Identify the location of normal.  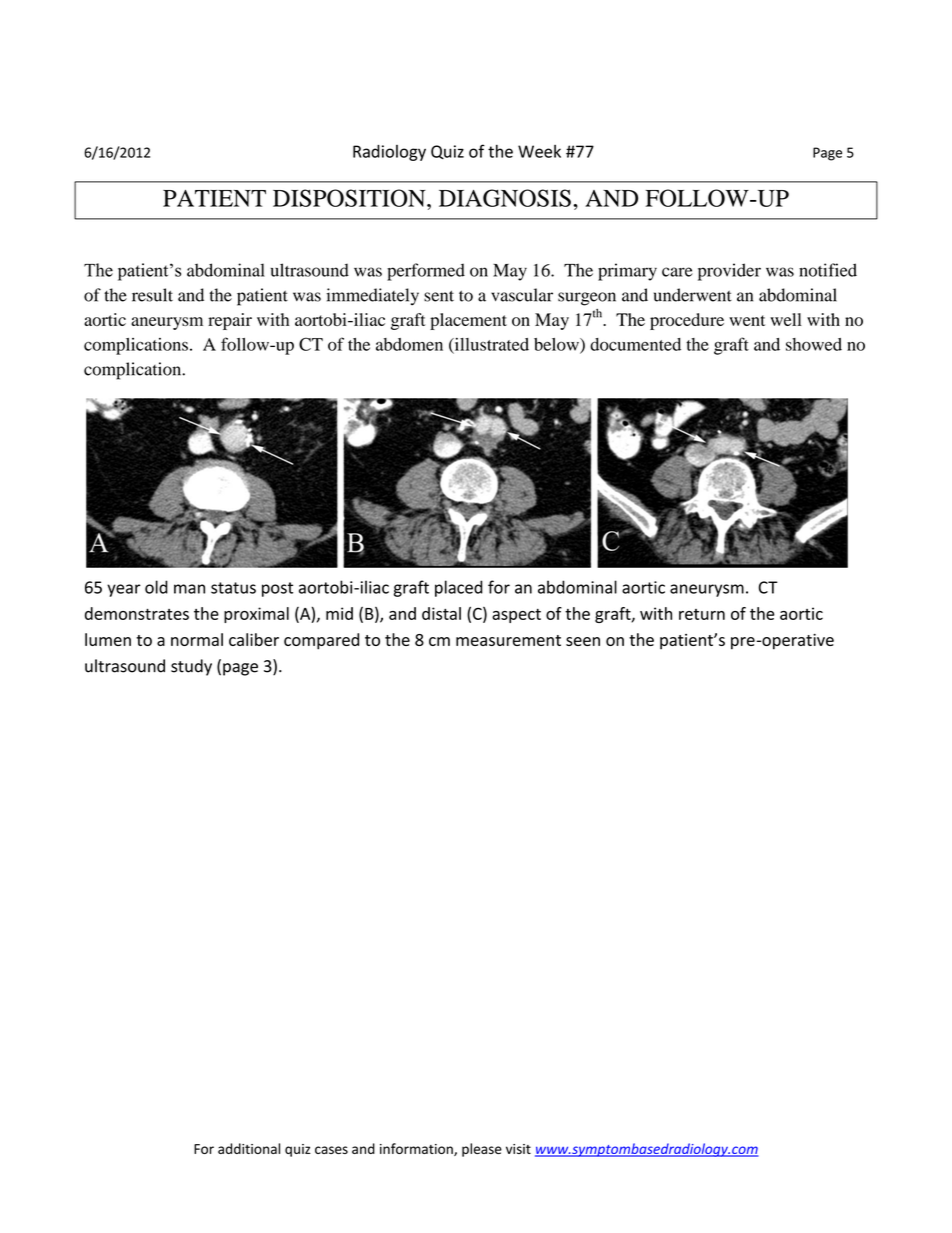
(197, 639).
